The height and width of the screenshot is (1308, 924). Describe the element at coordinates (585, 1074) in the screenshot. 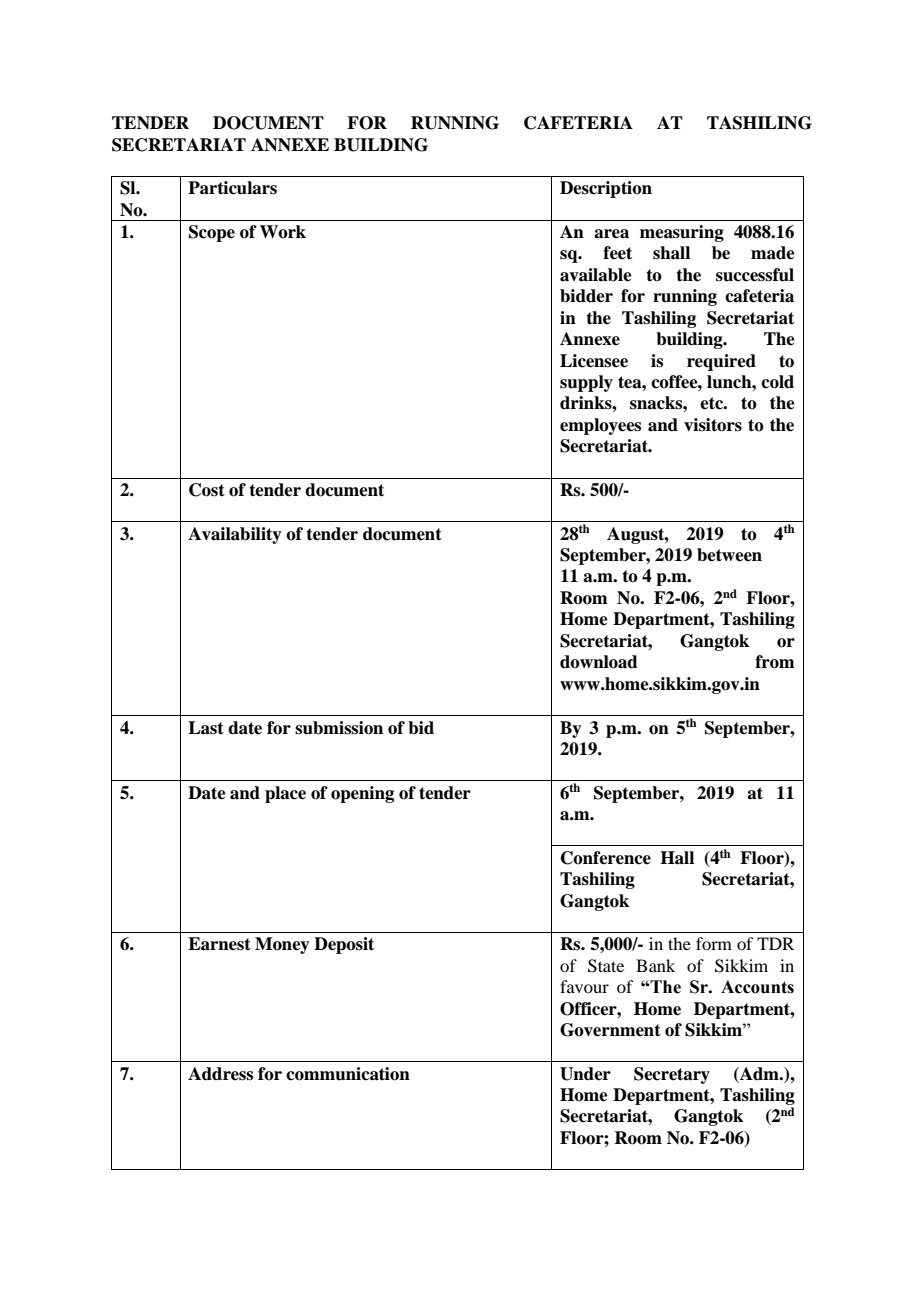

I see `Under` at that location.
